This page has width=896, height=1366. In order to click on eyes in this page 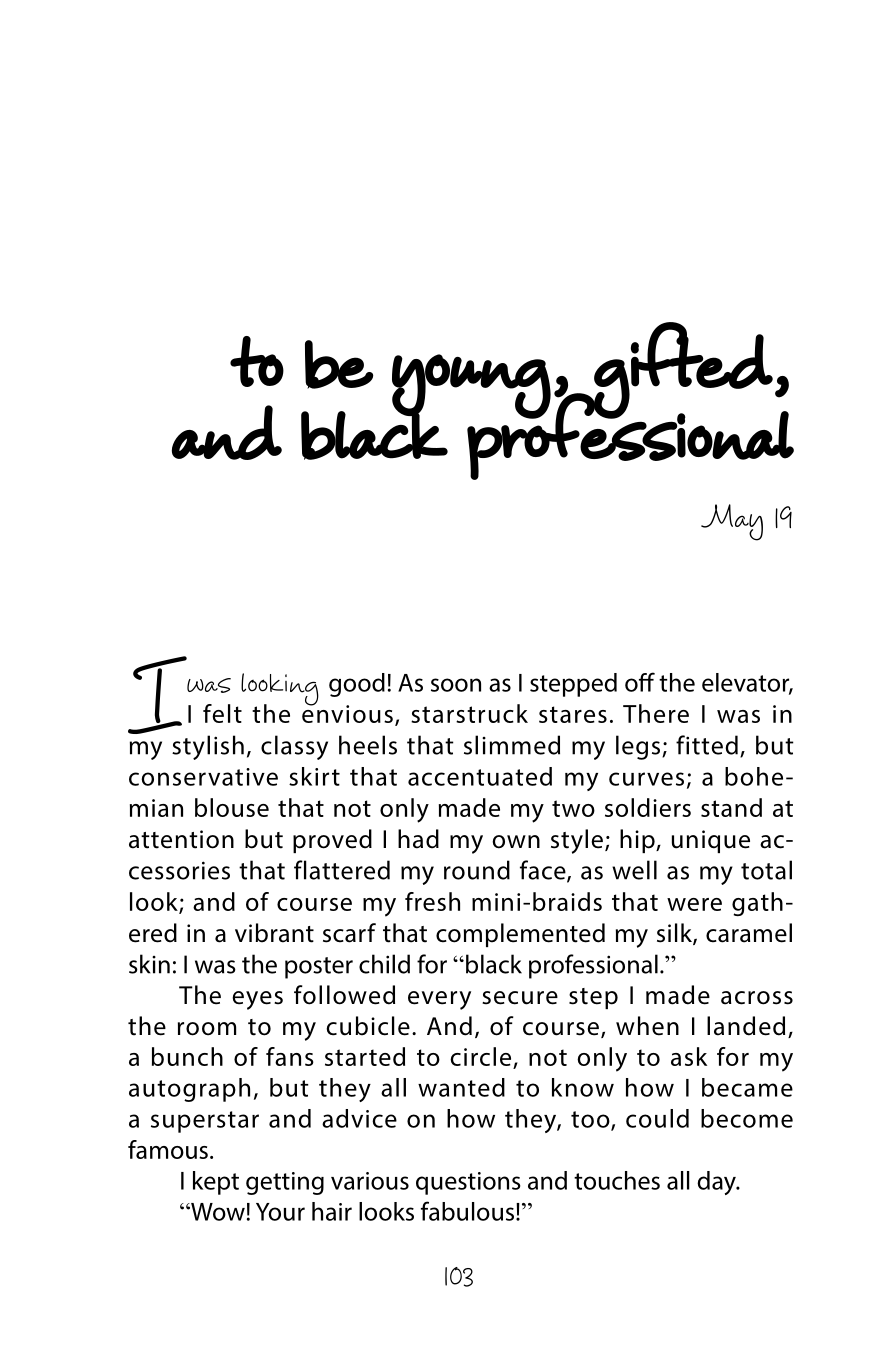, I will do `click(257, 1000)`.
